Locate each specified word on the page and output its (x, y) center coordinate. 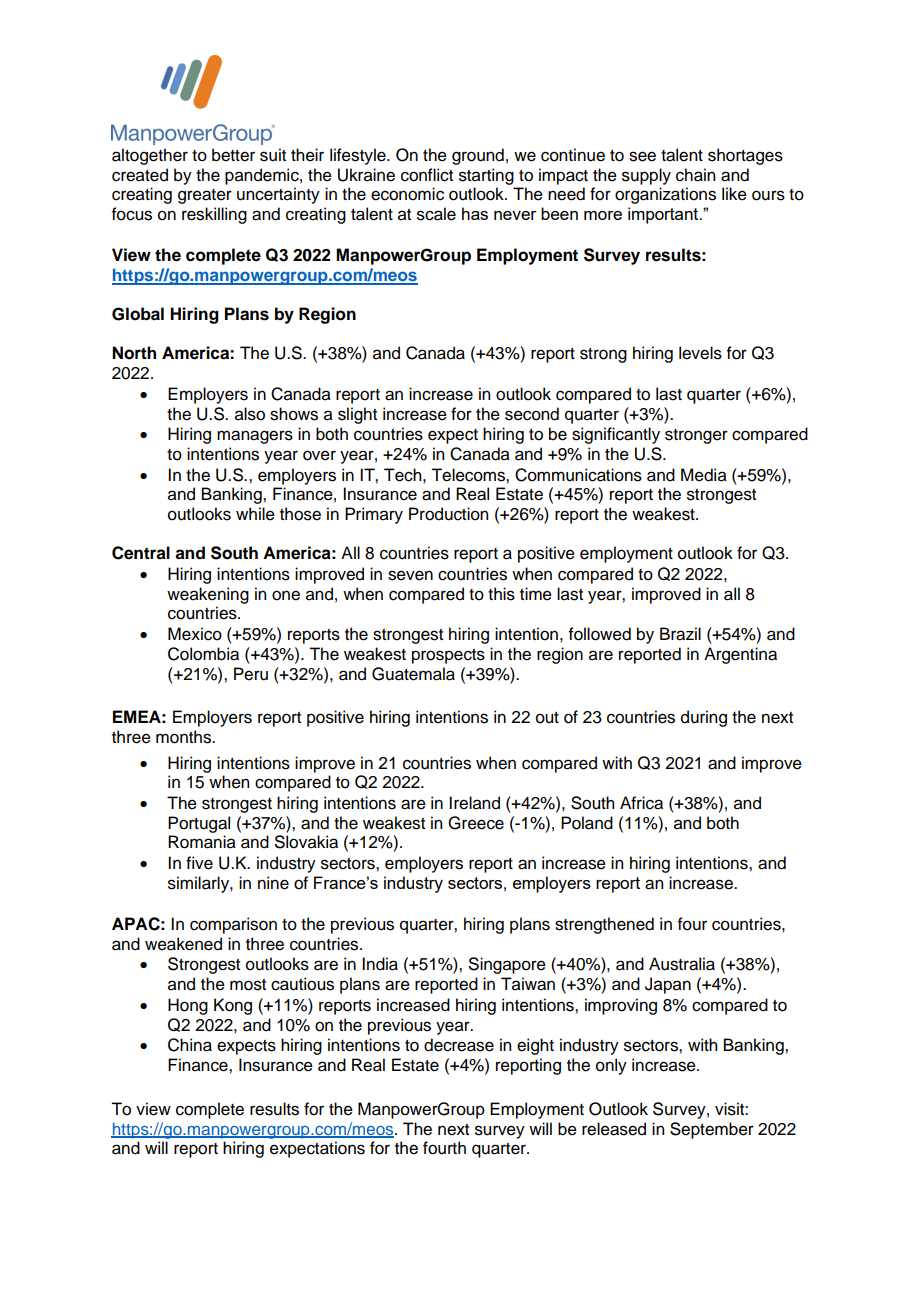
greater (205, 196)
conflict (427, 175)
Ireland (474, 803)
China (190, 1045)
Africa (641, 803)
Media (704, 475)
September (712, 1130)
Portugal (199, 824)
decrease (459, 1045)
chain (695, 175)
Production (448, 514)
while (255, 514)
